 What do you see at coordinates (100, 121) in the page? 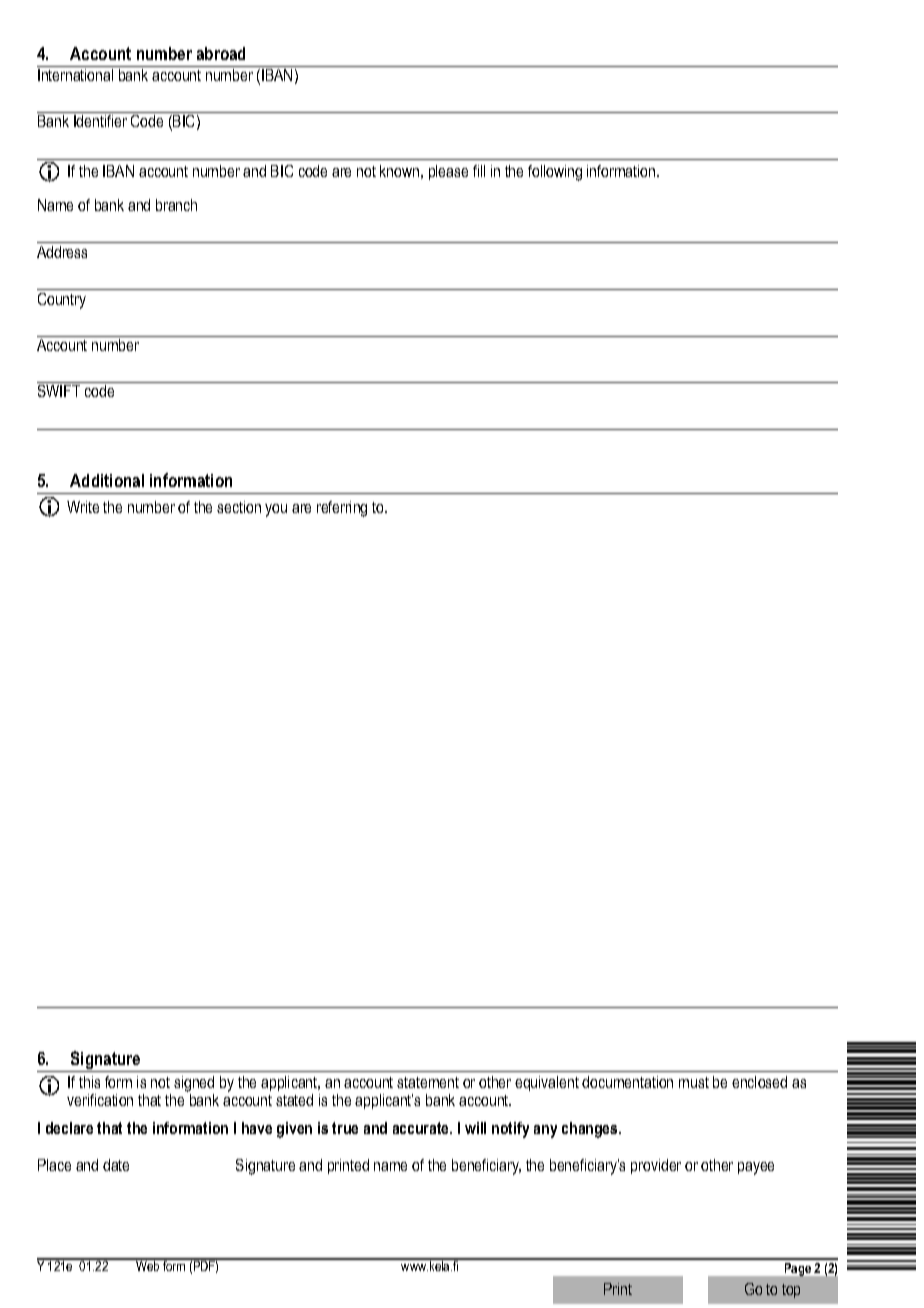
I see `Identifier` at bounding box center [100, 121].
